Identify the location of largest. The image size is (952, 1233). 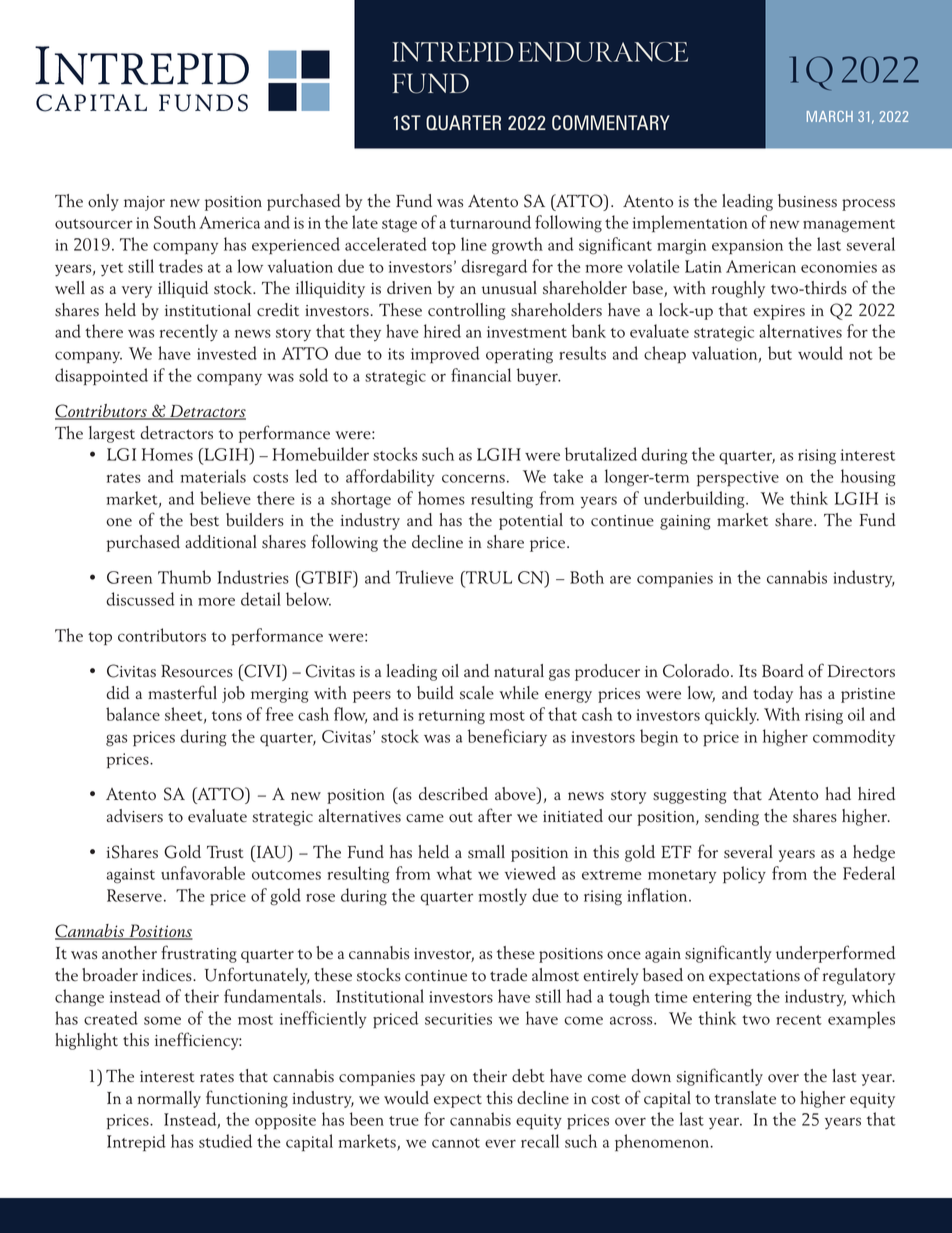
(112, 434).
